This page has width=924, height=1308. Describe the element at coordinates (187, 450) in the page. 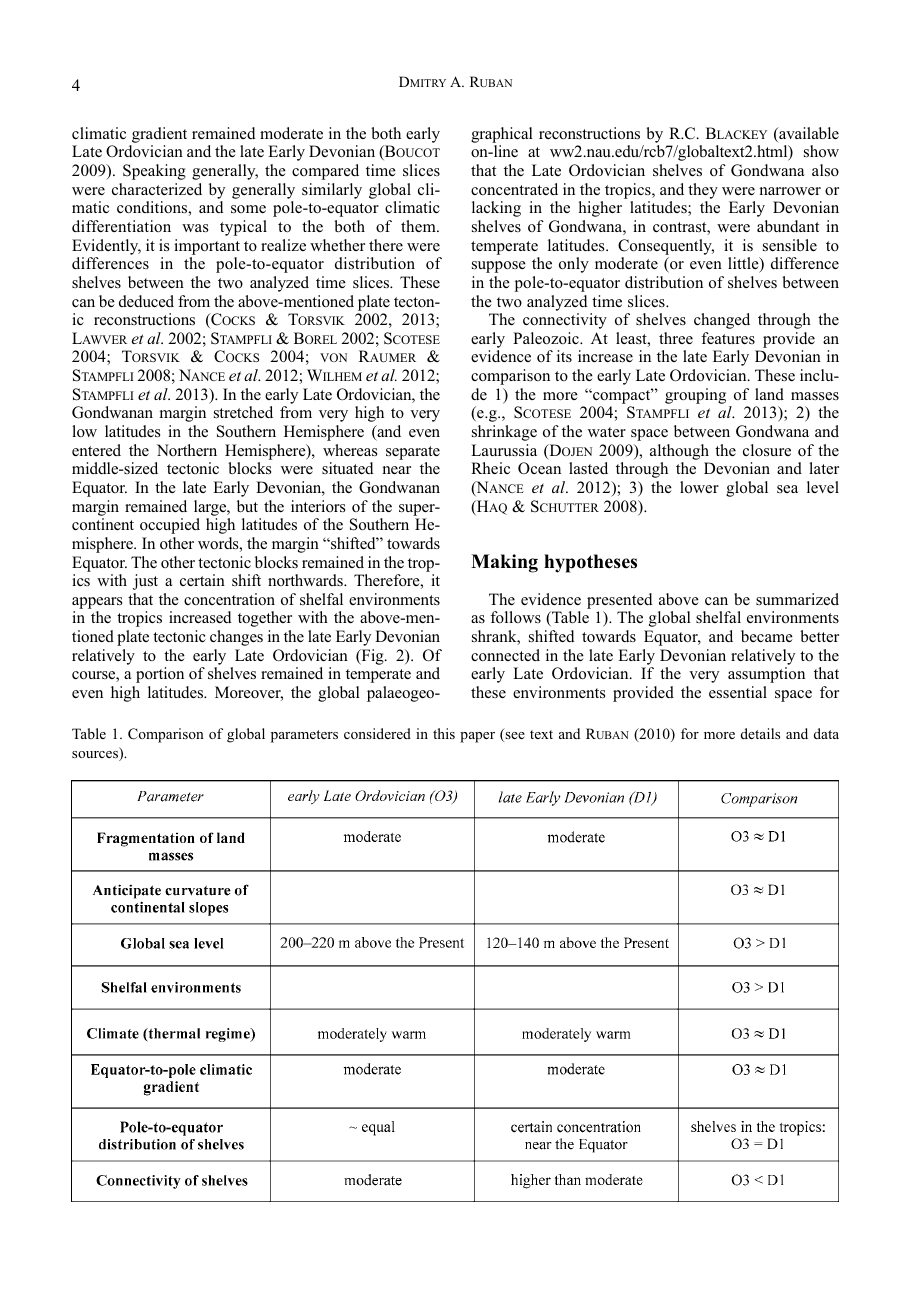

I see `Northern` at that location.
